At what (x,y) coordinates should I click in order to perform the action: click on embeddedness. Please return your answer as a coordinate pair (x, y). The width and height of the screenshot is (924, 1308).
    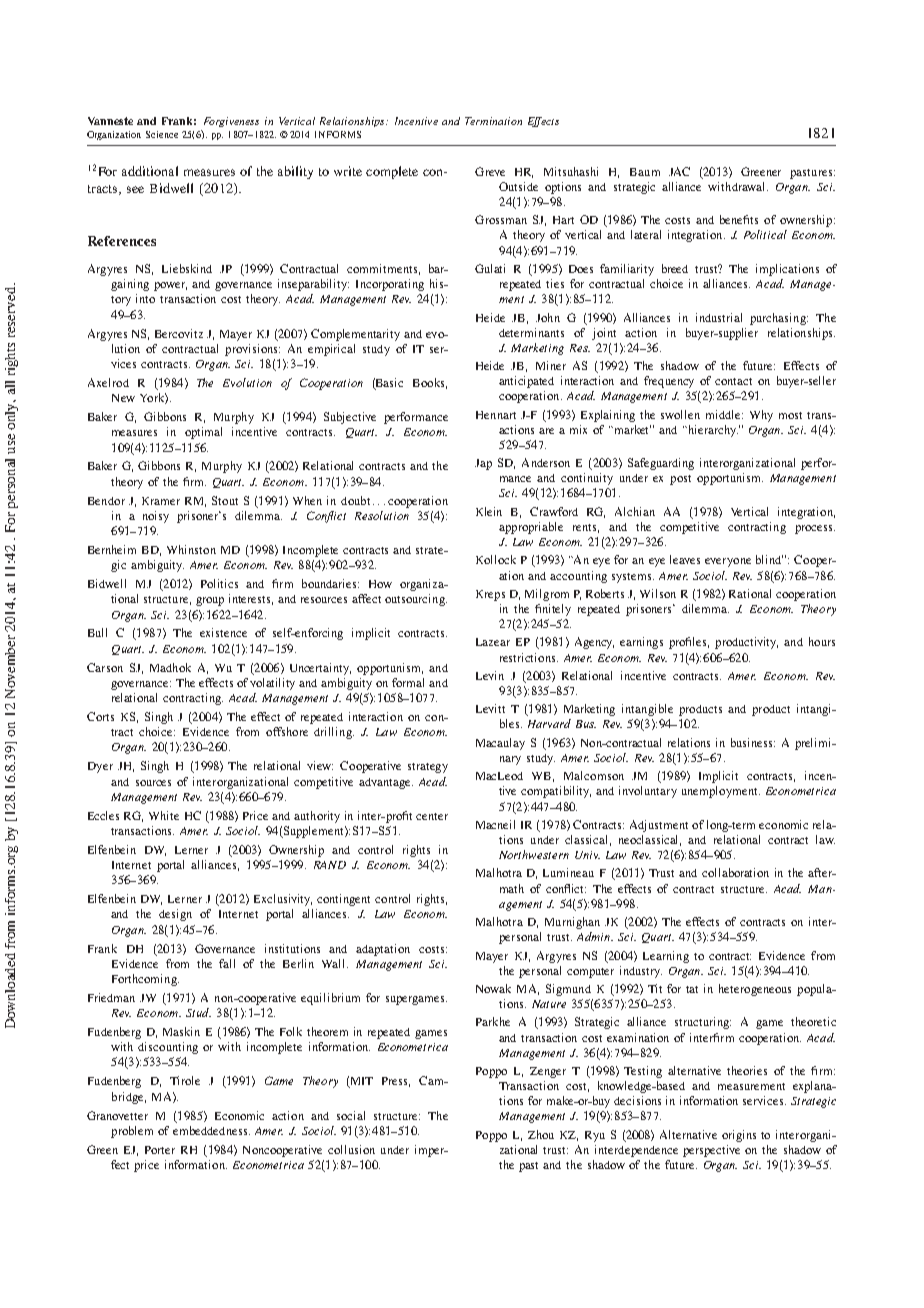
    Looking at the image, I should click on (211, 1130).
